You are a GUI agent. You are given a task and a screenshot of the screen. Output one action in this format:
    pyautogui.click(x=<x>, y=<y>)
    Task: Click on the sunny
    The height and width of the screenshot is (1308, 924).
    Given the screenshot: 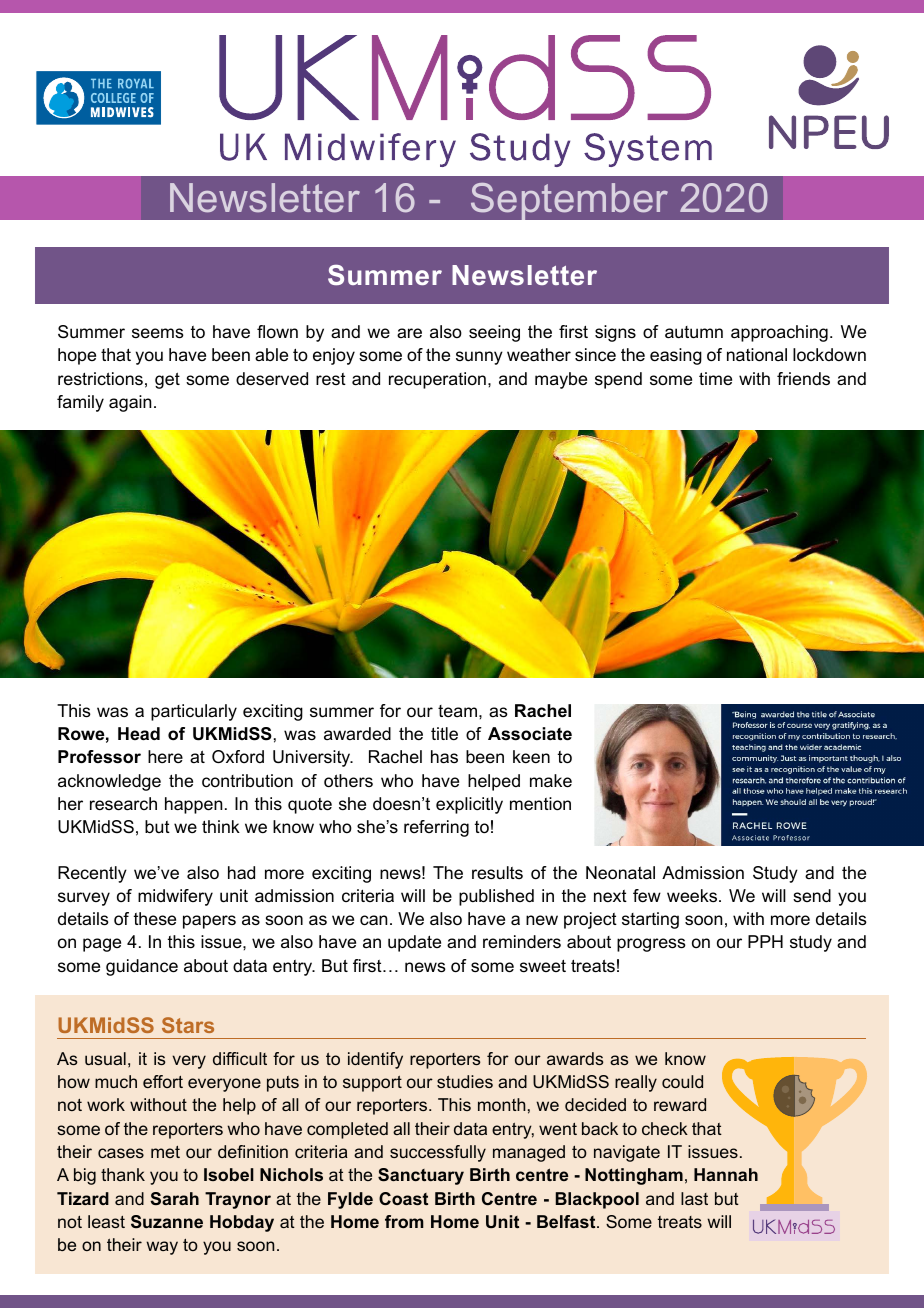 What is the action you would take?
    pyautogui.click(x=479, y=358)
